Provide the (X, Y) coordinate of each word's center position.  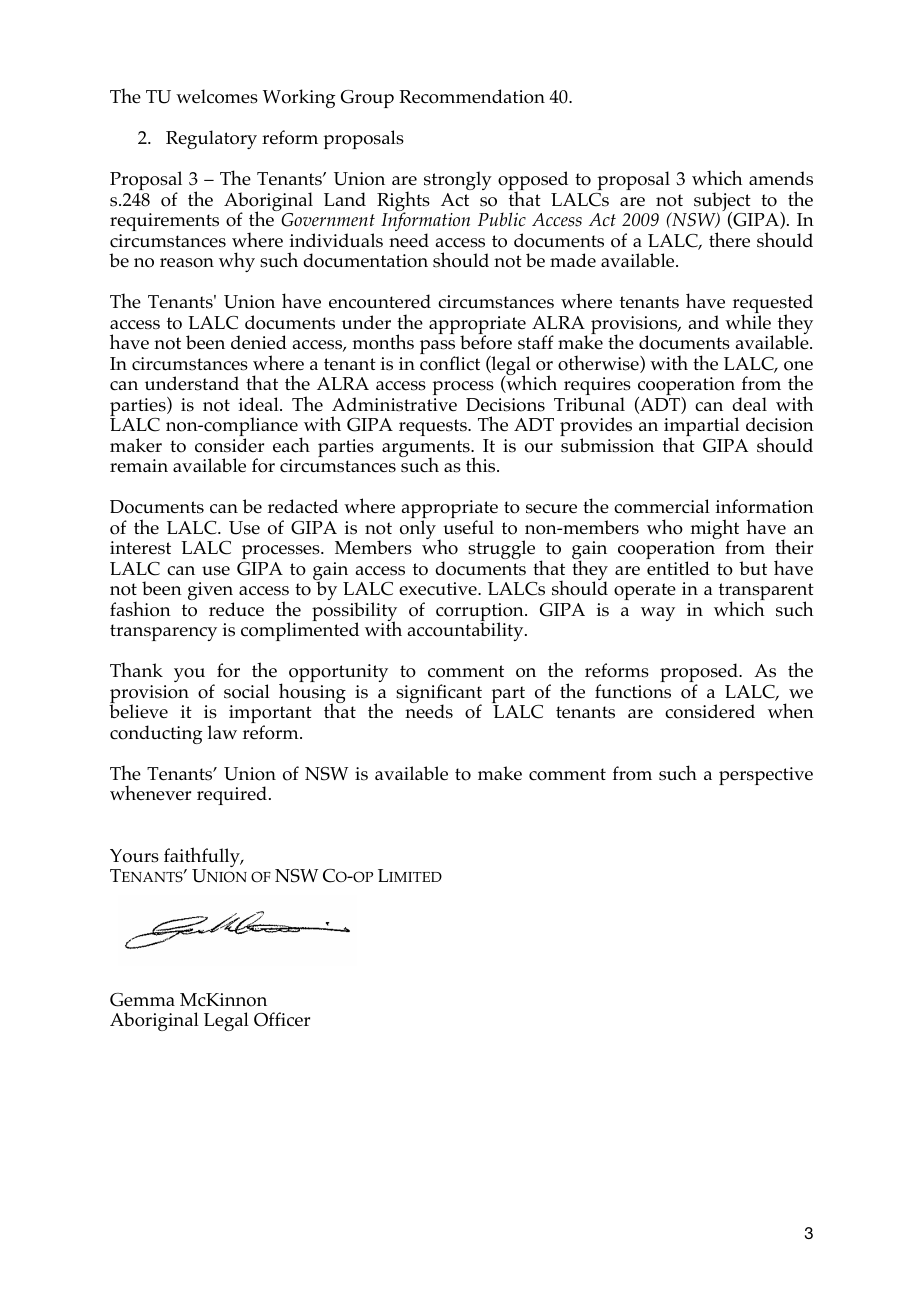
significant (439, 695)
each (291, 445)
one (798, 366)
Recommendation (472, 96)
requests (434, 427)
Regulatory (211, 139)
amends (781, 178)
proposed (700, 674)
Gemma (142, 1000)
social (247, 691)
